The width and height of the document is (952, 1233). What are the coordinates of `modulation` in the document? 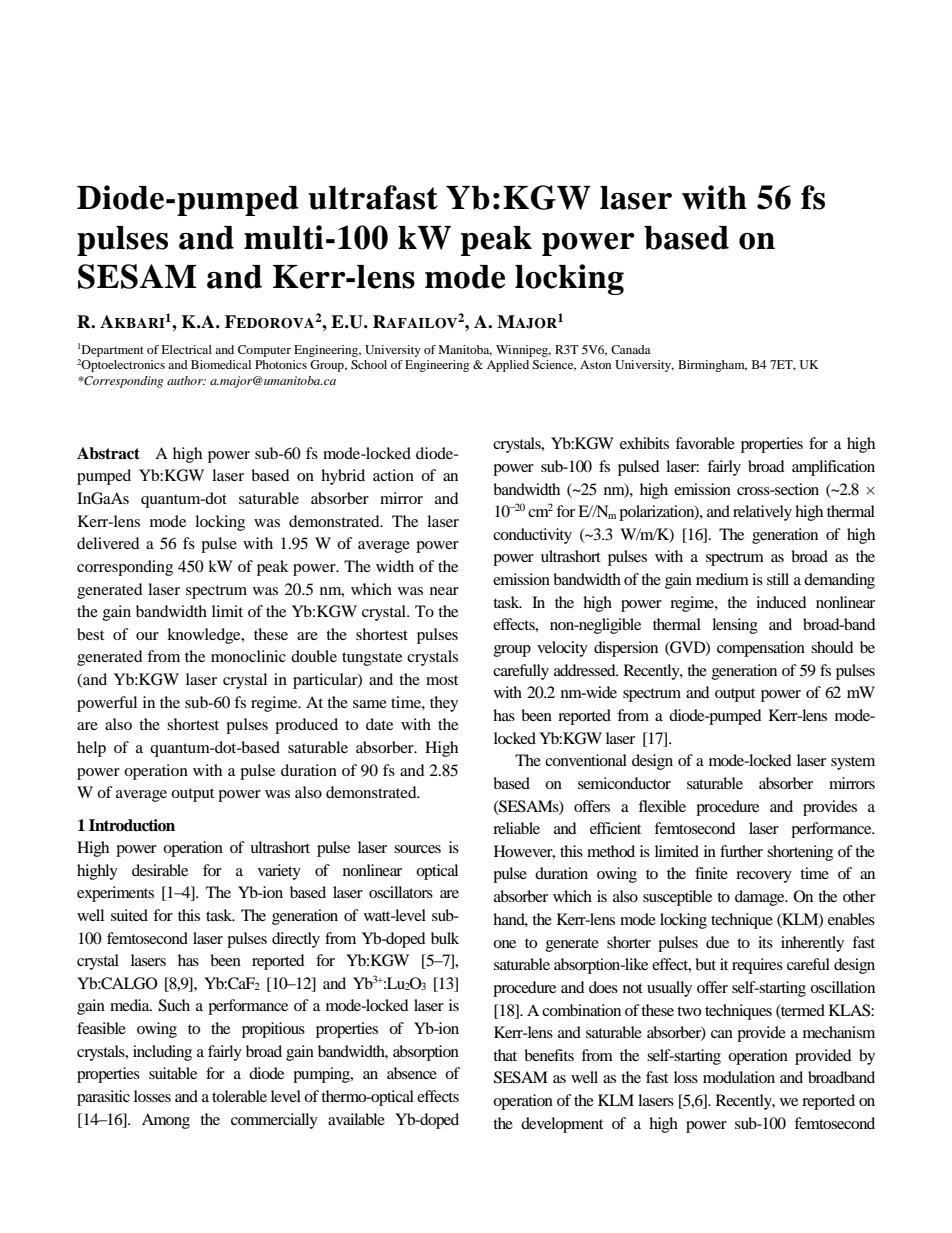 It's located at (739, 1077).
